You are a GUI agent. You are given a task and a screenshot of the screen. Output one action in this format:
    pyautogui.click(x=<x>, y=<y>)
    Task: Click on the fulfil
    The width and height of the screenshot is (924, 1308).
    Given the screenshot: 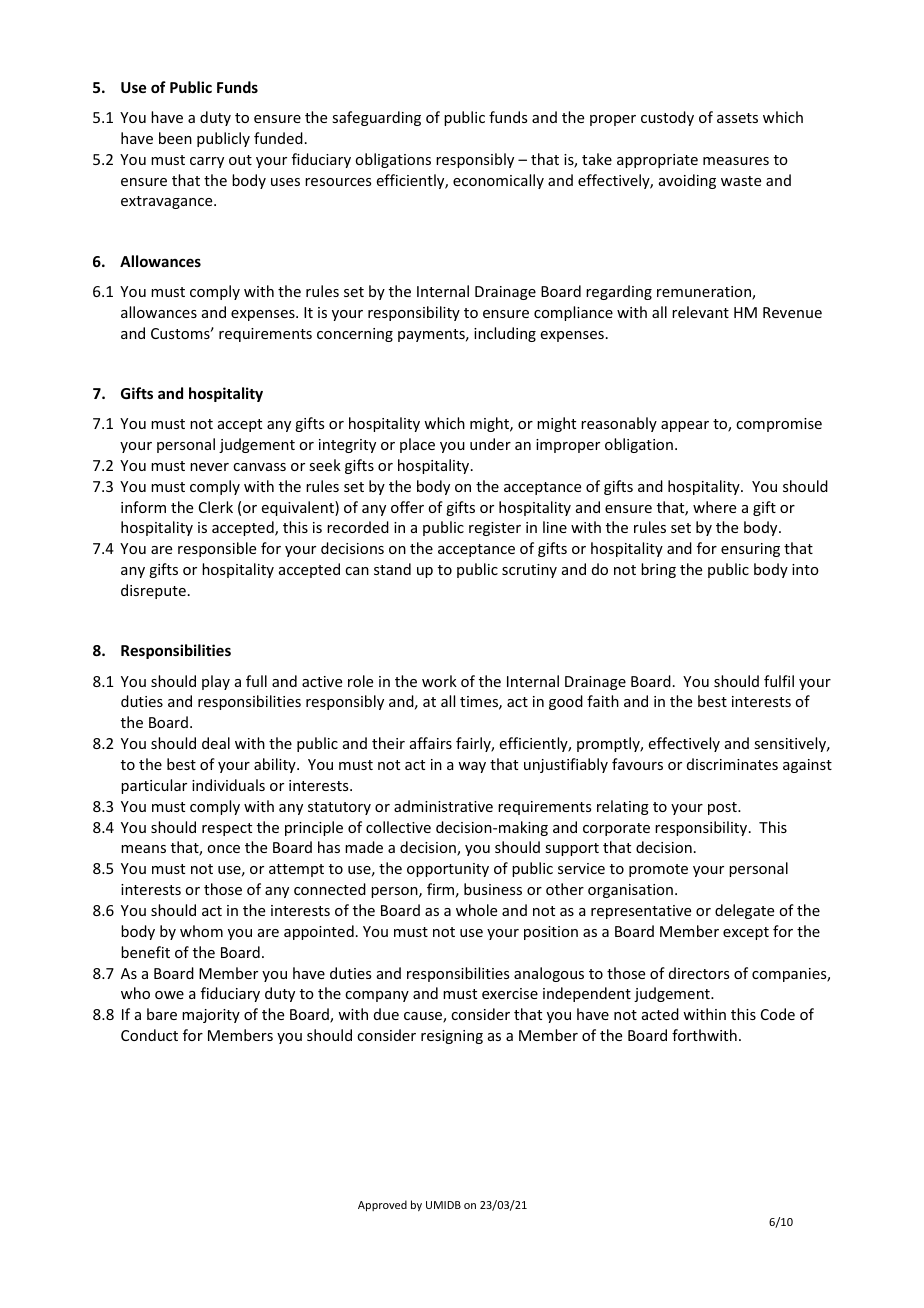 What is the action you would take?
    pyautogui.click(x=779, y=681)
